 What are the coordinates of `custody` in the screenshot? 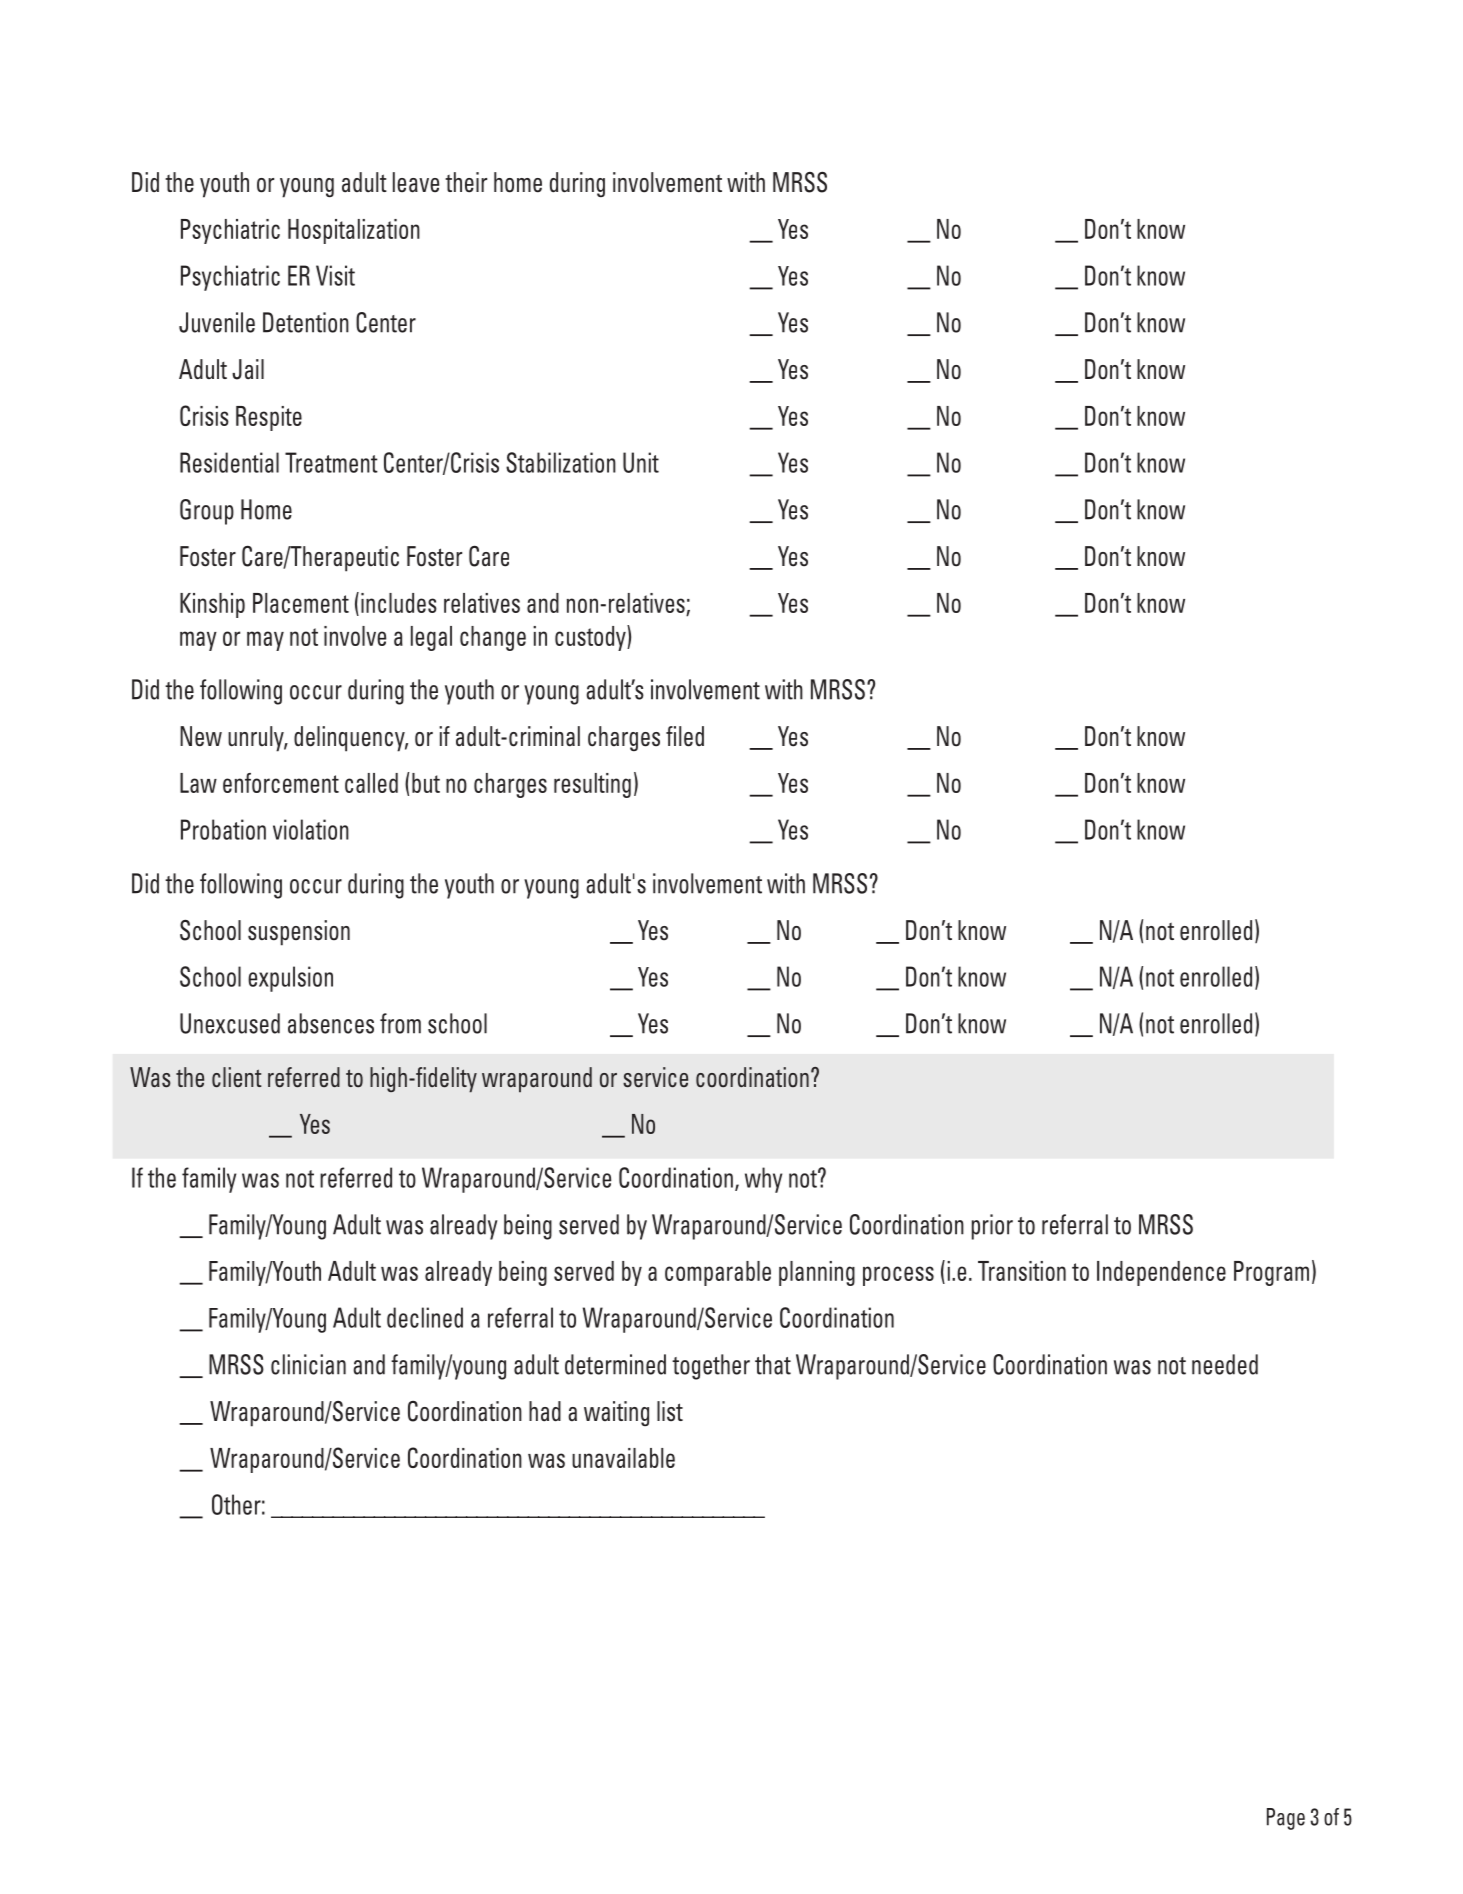 It's located at (591, 638).
